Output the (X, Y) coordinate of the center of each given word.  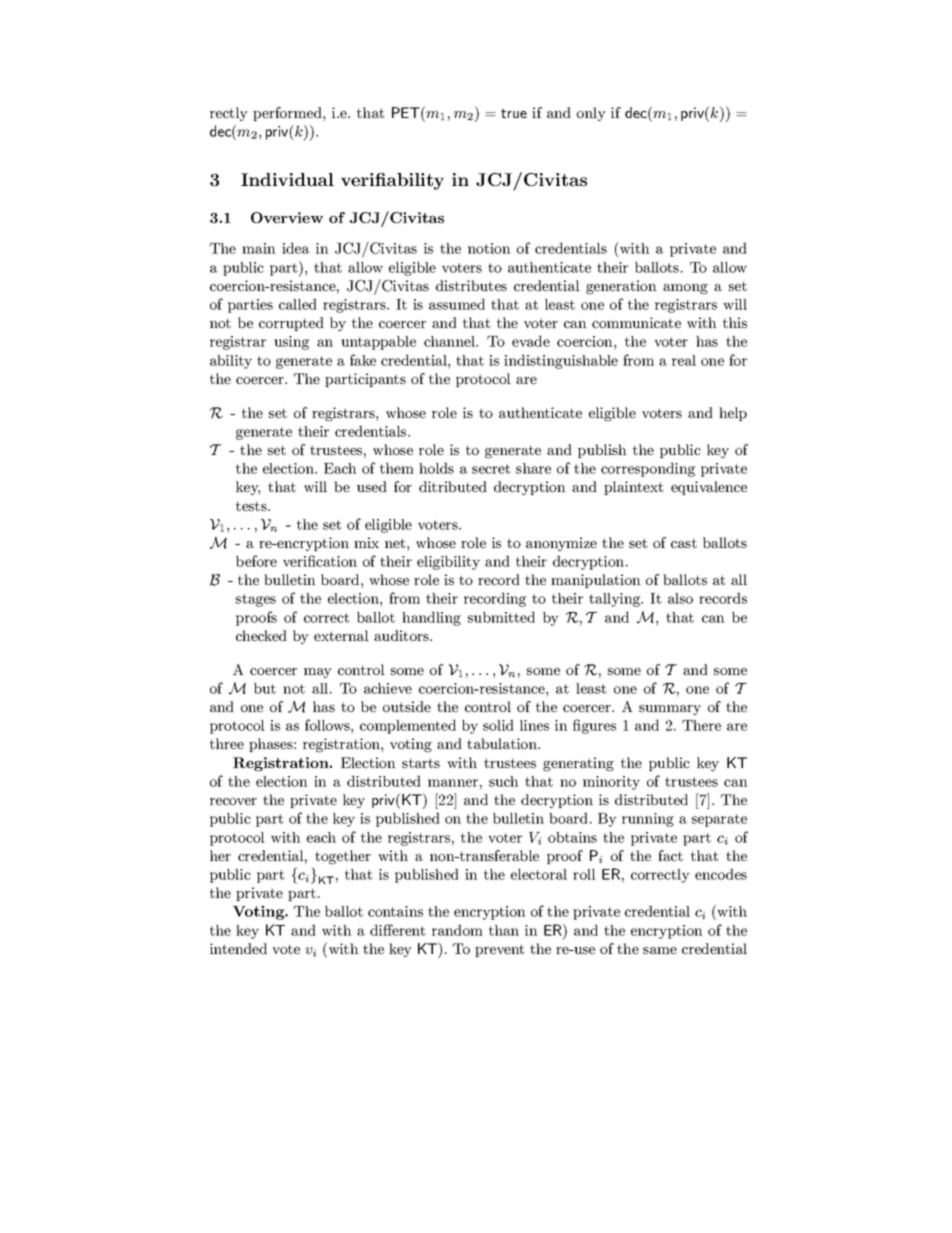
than (504, 930)
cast (684, 543)
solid (498, 725)
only (591, 114)
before (256, 561)
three (227, 743)
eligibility (448, 563)
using (291, 343)
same (660, 950)
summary (670, 710)
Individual (287, 179)
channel (450, 341)
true (514, 113)
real (684, 360)
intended (238, 948)
